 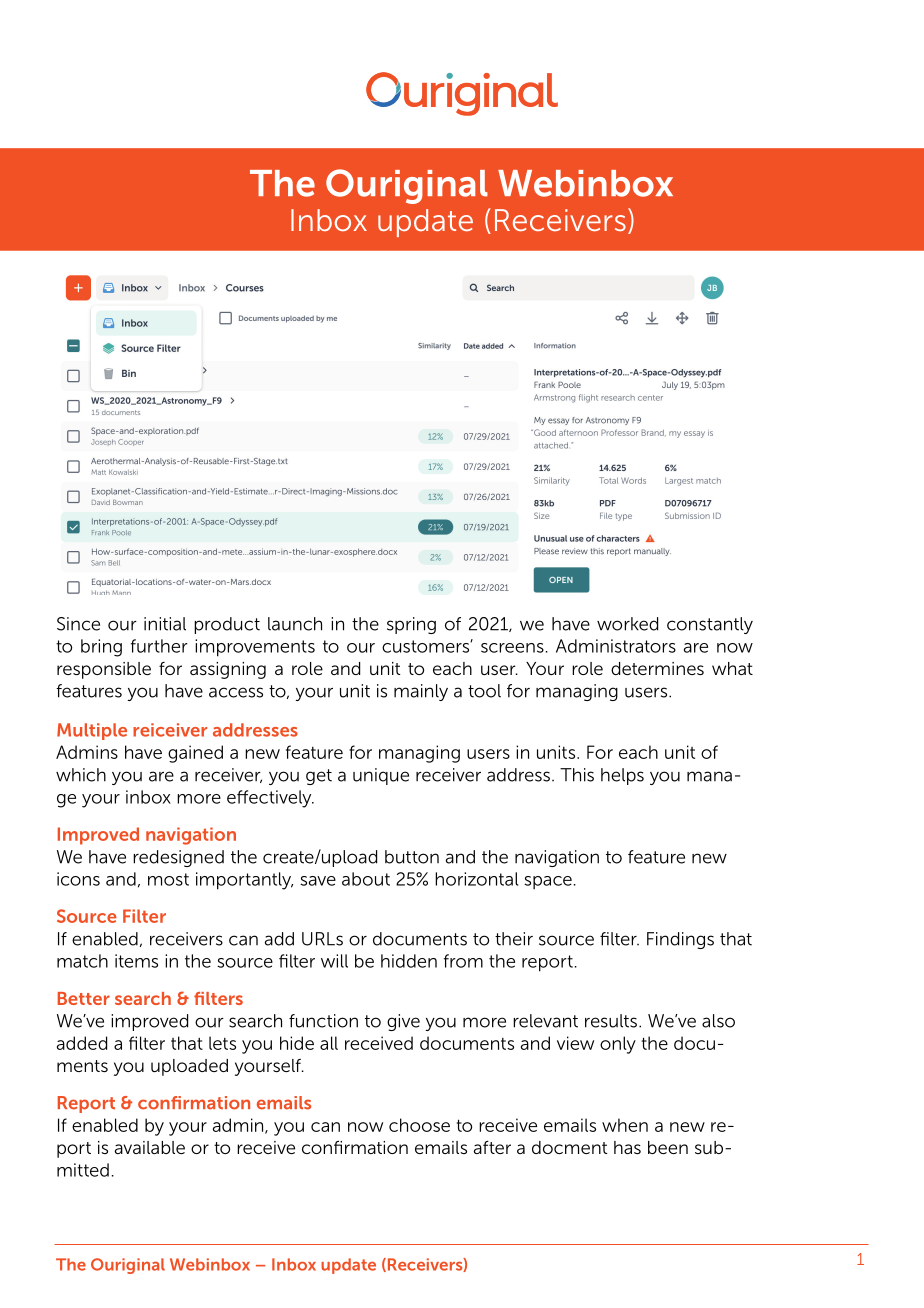 I want to click on choose, so click(x=419, y=1125).
